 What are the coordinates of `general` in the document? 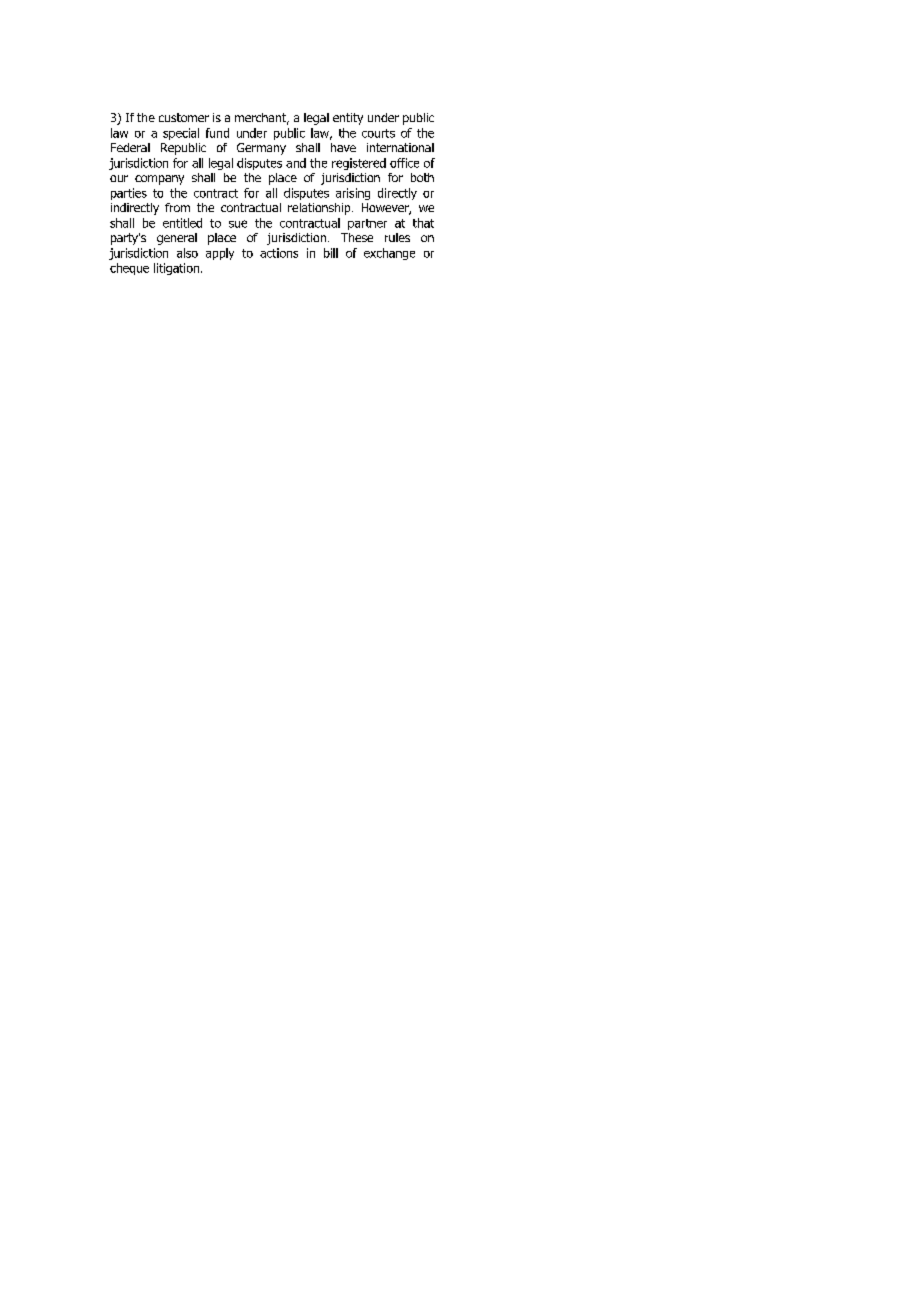 It's located at (177, 239).
